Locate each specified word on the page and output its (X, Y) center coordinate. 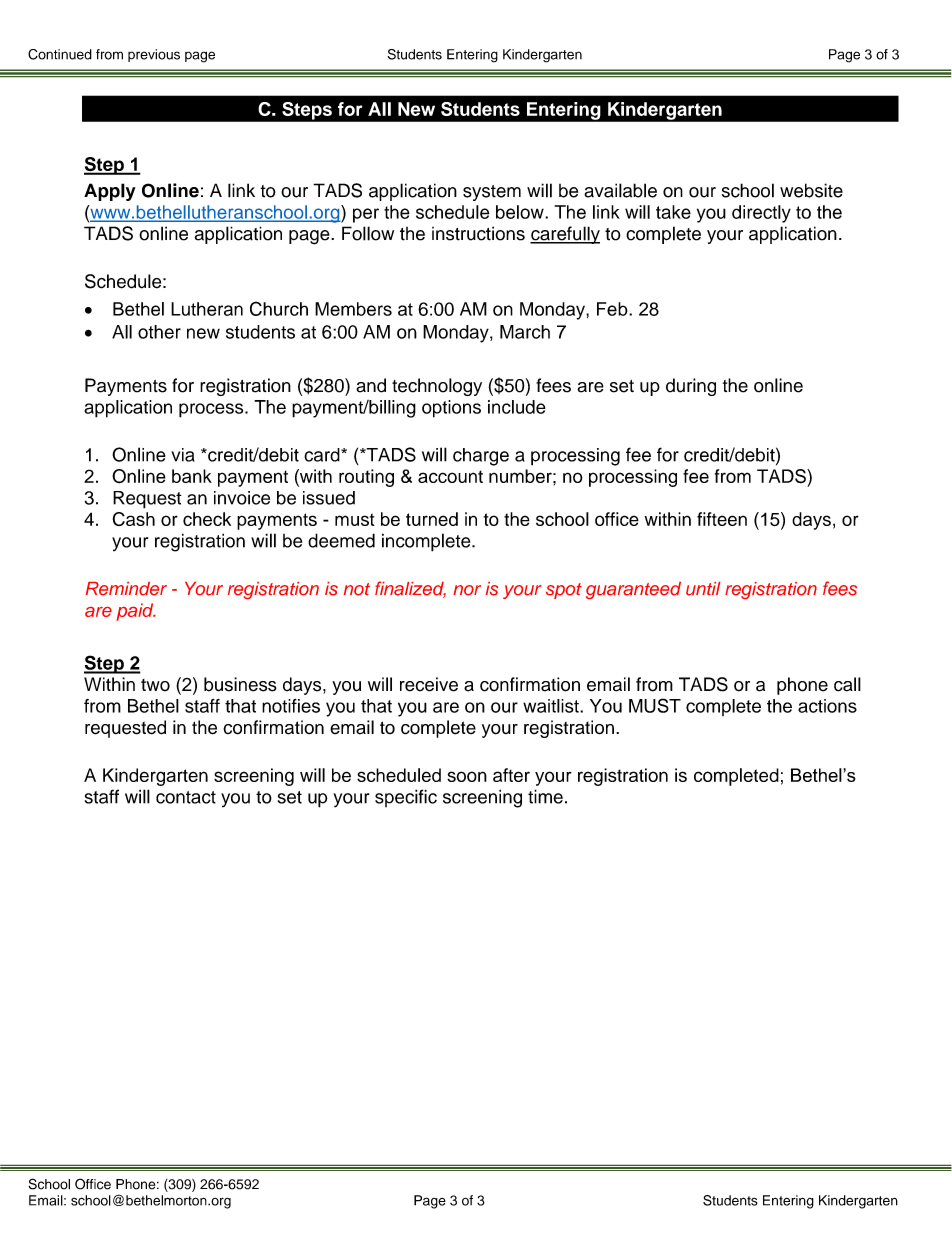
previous (154, 55)
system (492, 193)
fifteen (722, 519)
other (159, 332)
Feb (613, 309)
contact (186, 797)
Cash (134, 519)
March (525, 332)
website (811, 190)
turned (432, 519)
